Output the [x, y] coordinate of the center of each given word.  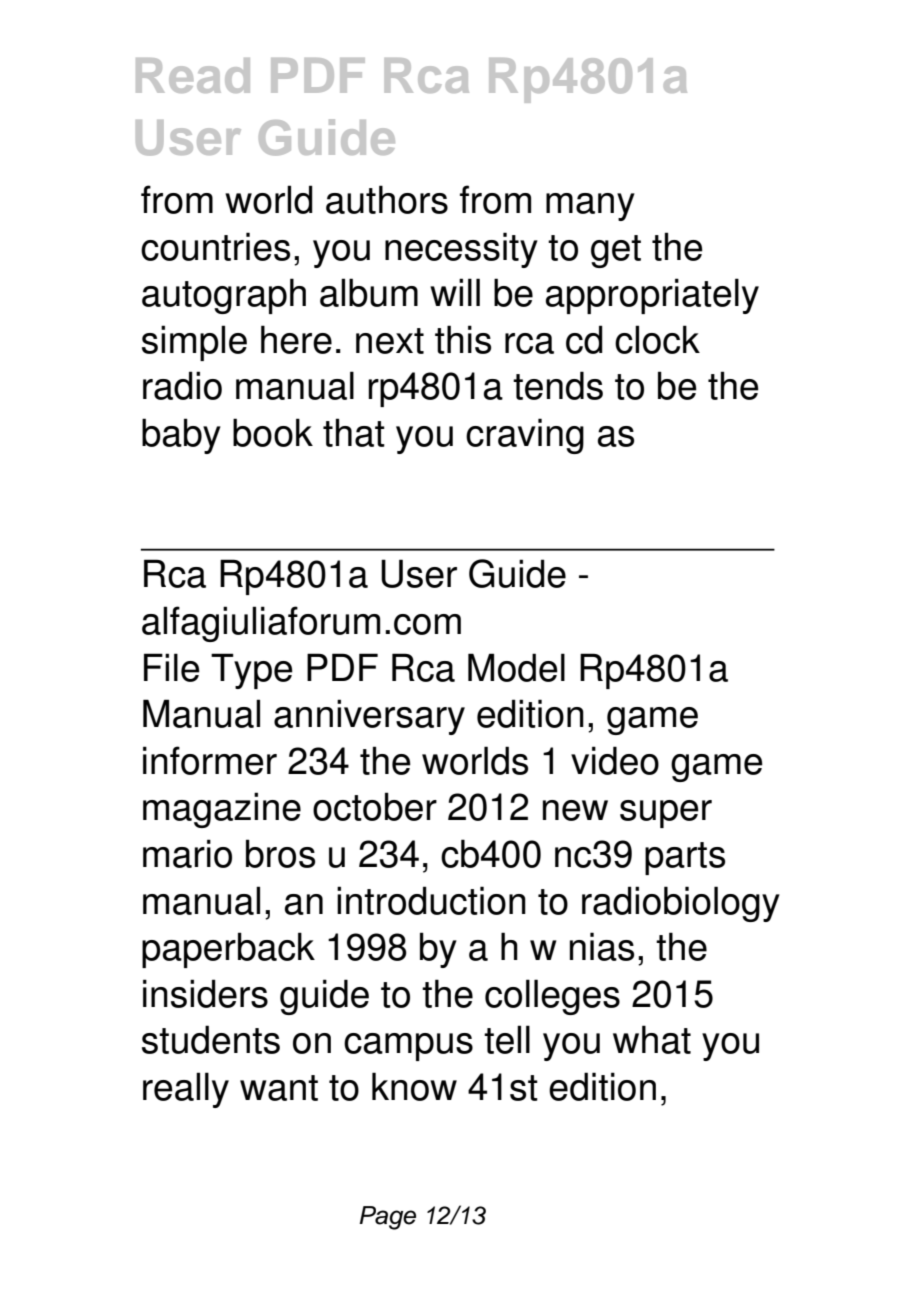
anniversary [369, 717]
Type [252, 671]
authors [387, 199]
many [590, 207]
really [186, 1090]
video [615, 760]
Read [193, 75]
